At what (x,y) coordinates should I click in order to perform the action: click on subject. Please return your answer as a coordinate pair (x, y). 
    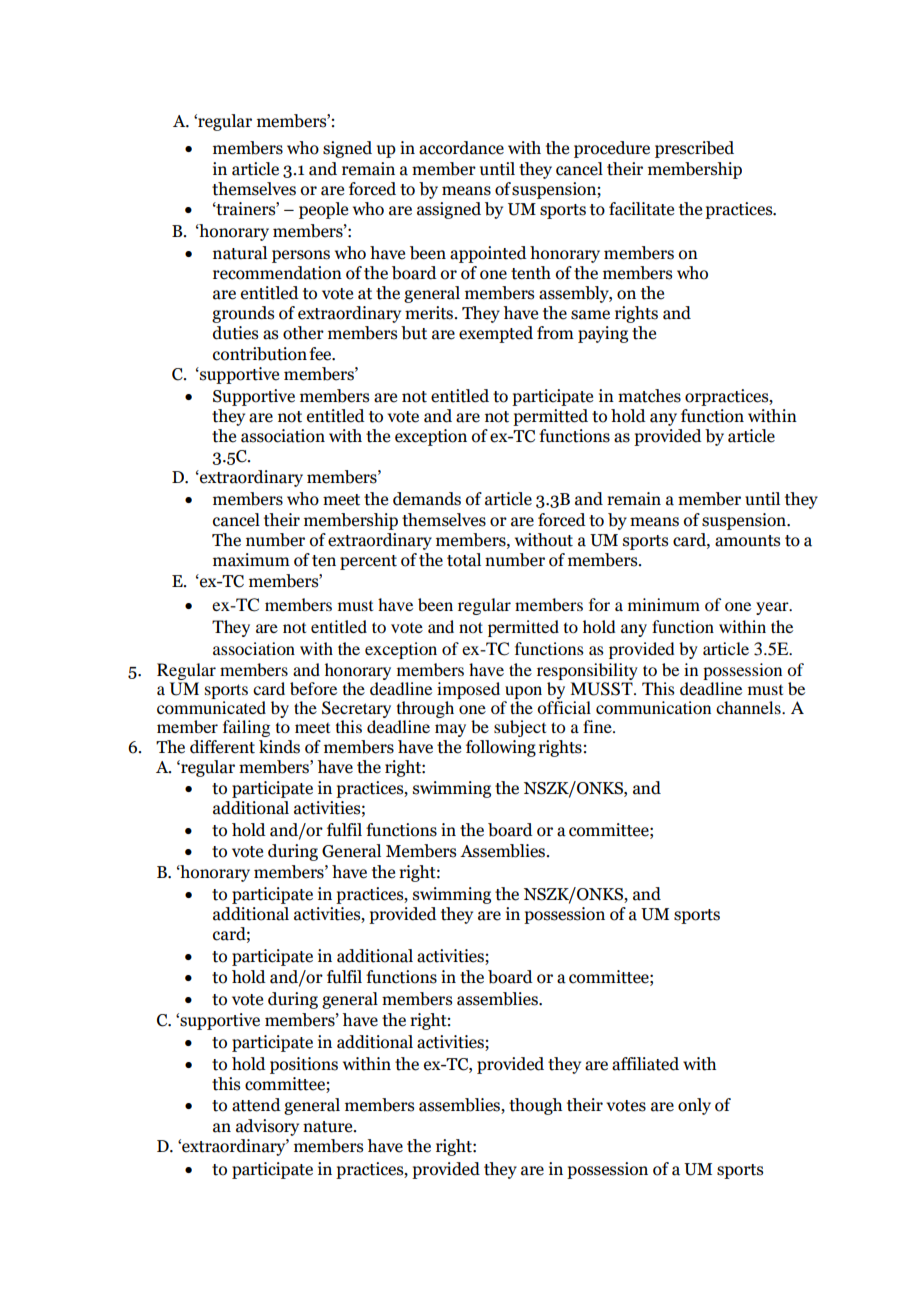
    Looking at the image, I should click on (520, 728).
